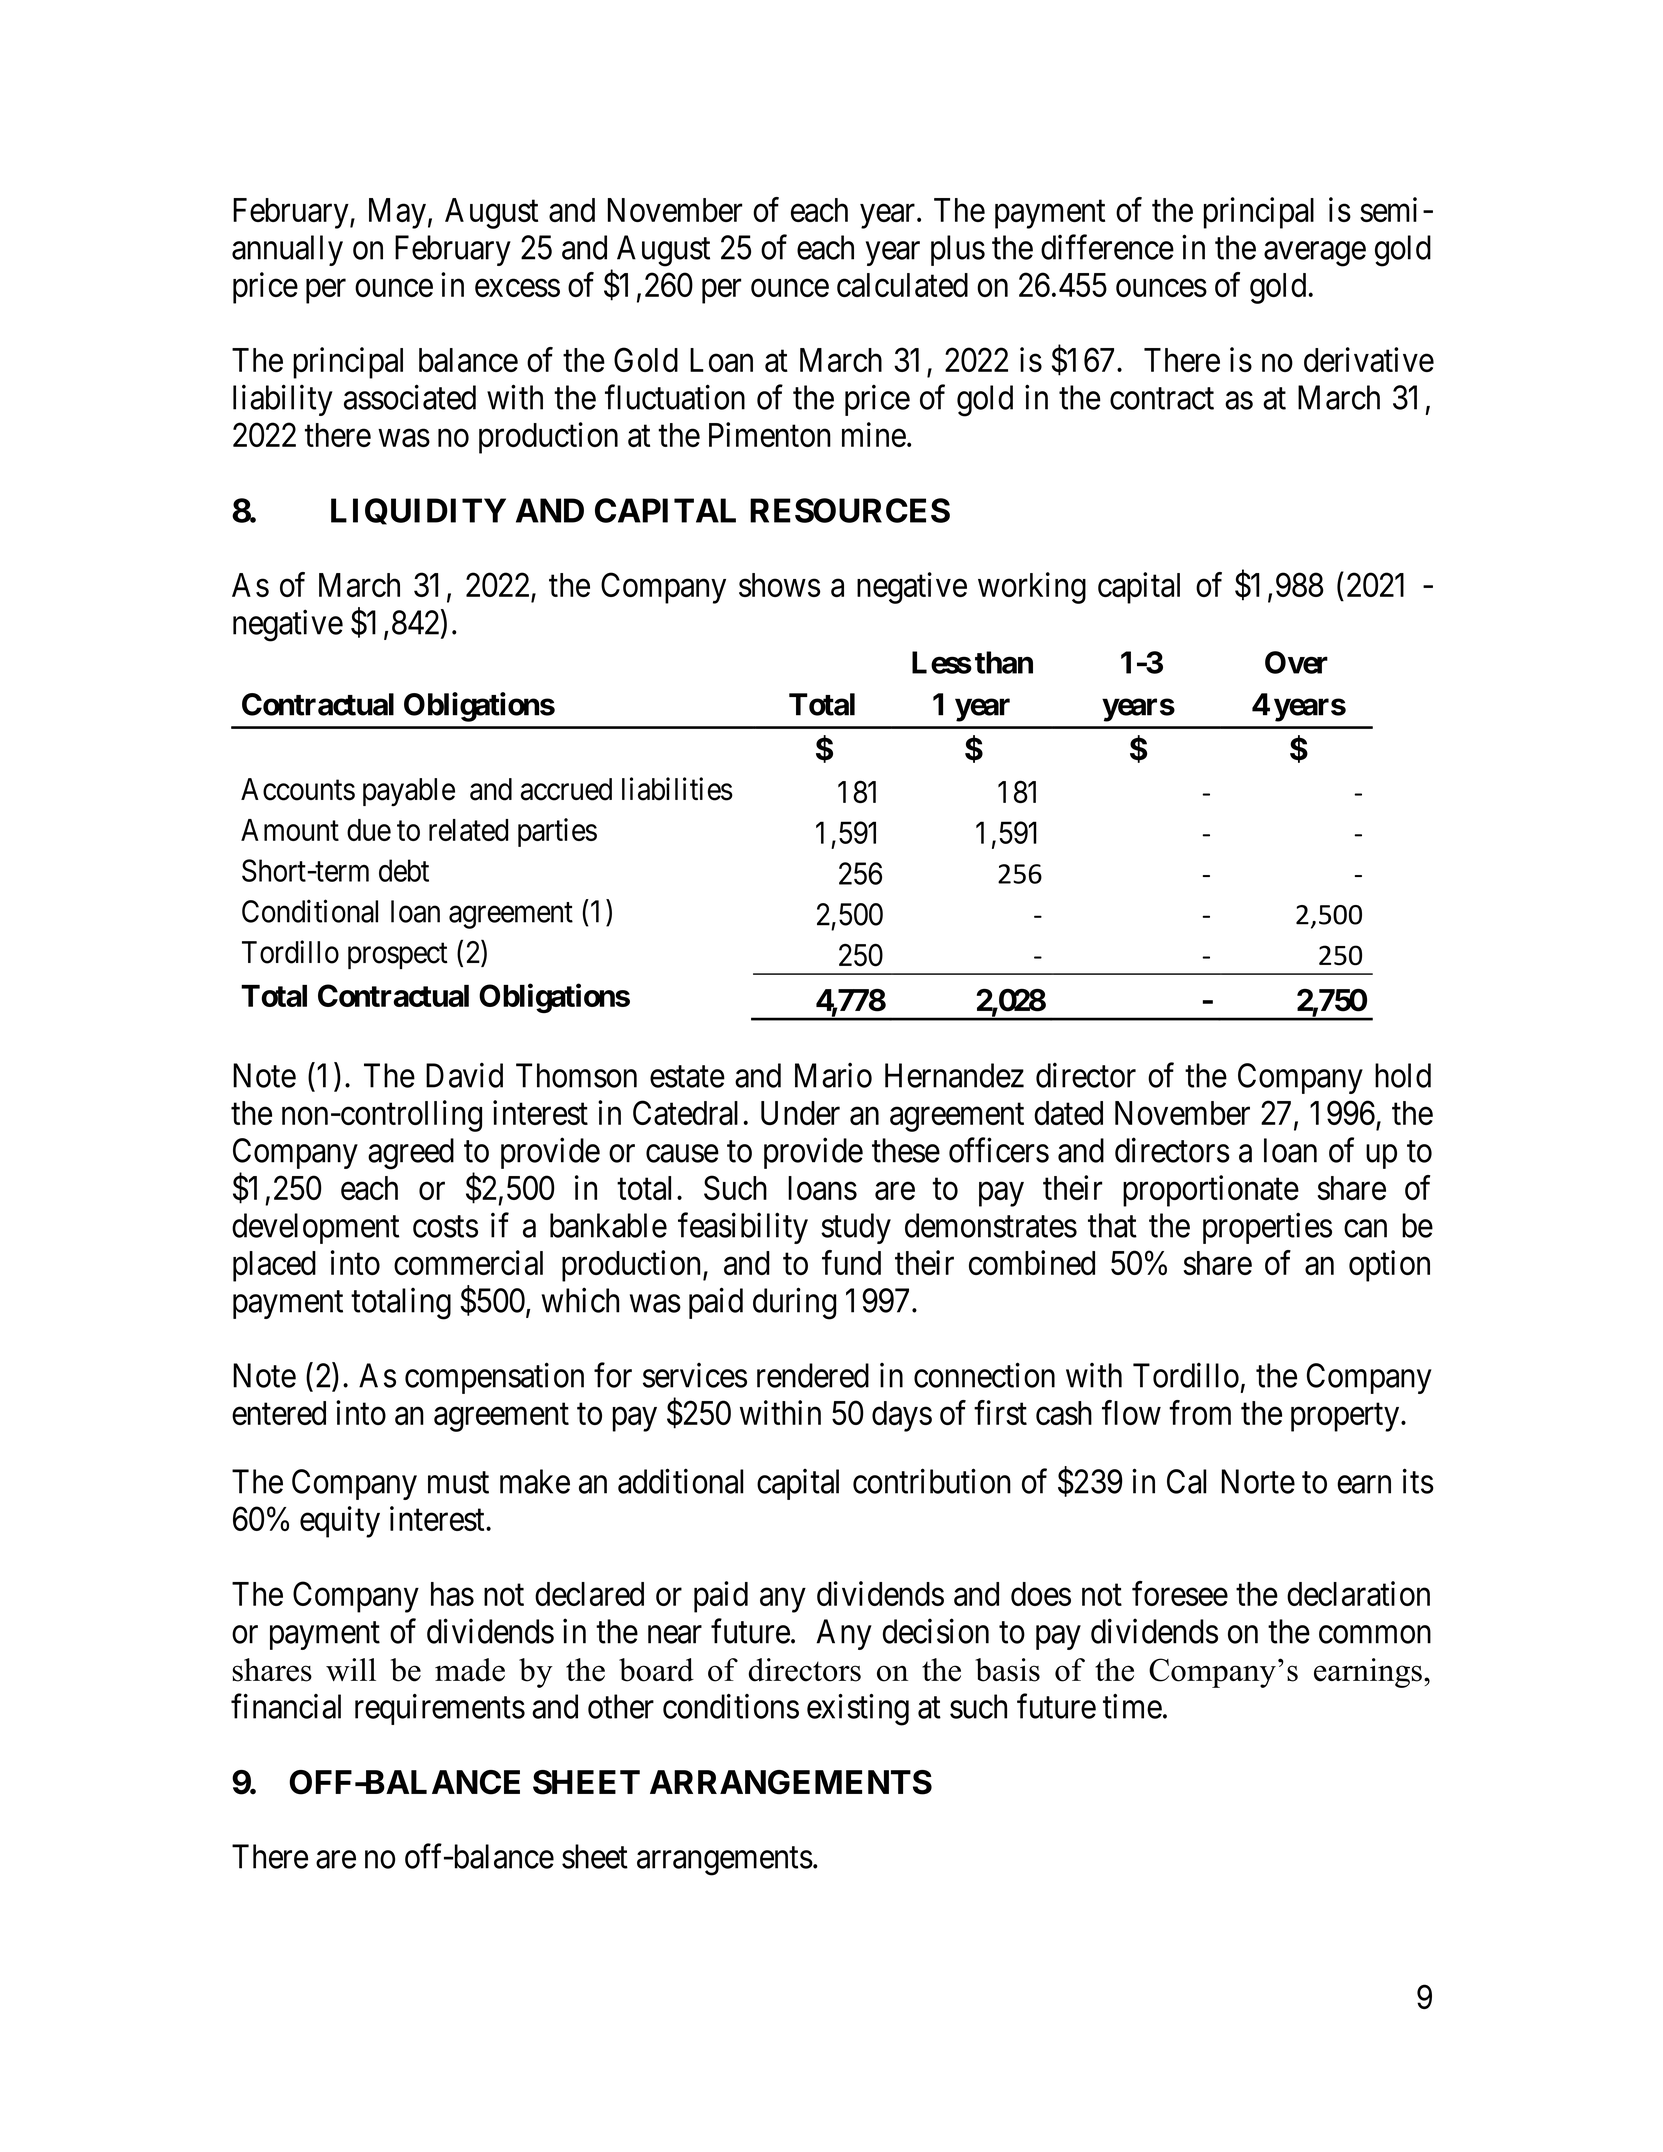 This page has height=2152, width=1663. What do you see at coordinates (1211, 1191) in the page?
I see `proportionate` at bounding box center [1211, 1191].
